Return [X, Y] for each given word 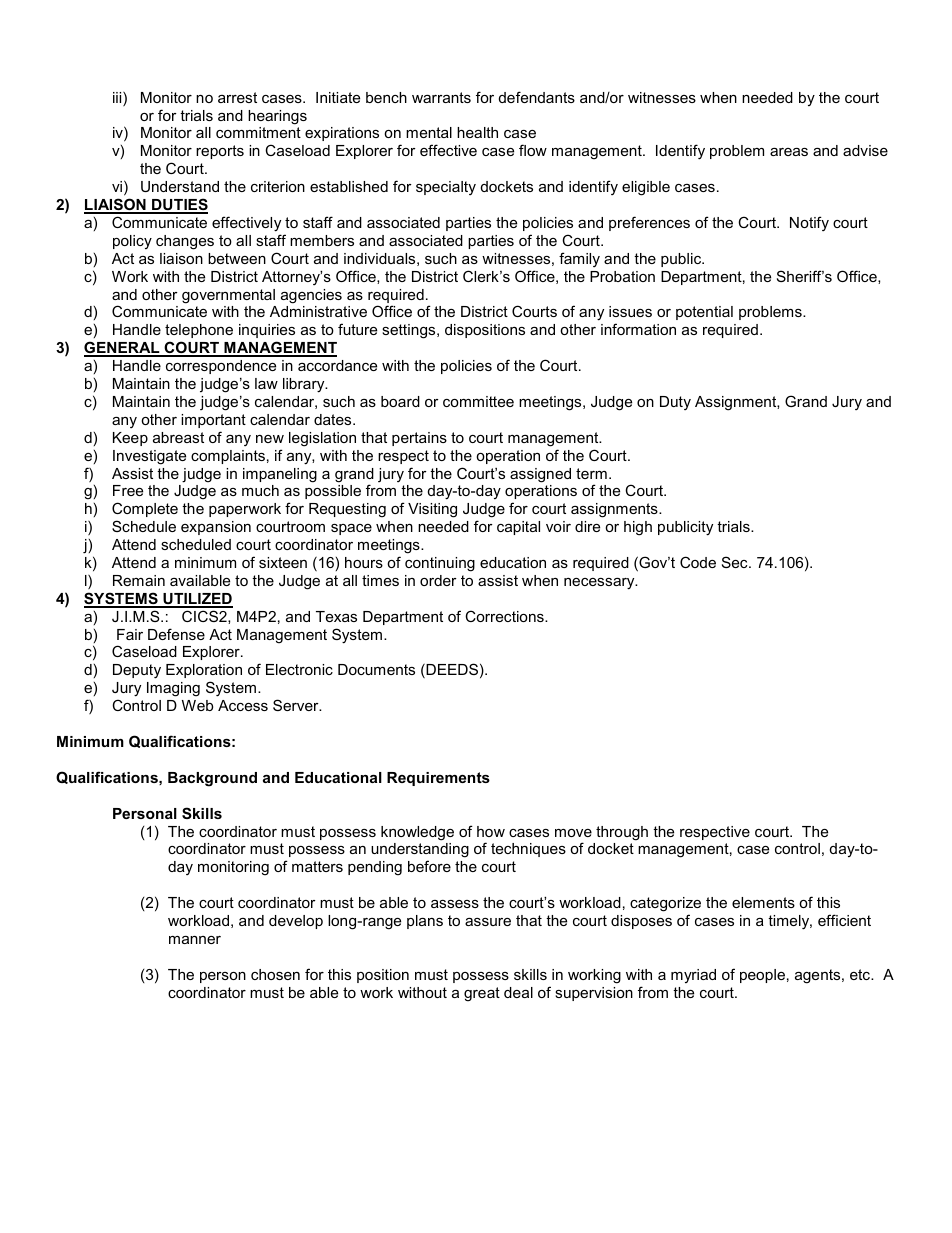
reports [220, 152]
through [622, 833]
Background [212, 779]
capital [518, 528]
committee [478, 401]
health [477, 132]
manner [195, 940]
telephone [199, 331]
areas [789, 152]
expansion [216, 528]
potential [704, 313]
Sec [736, 562]
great [482, 994]
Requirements [438, 779]
